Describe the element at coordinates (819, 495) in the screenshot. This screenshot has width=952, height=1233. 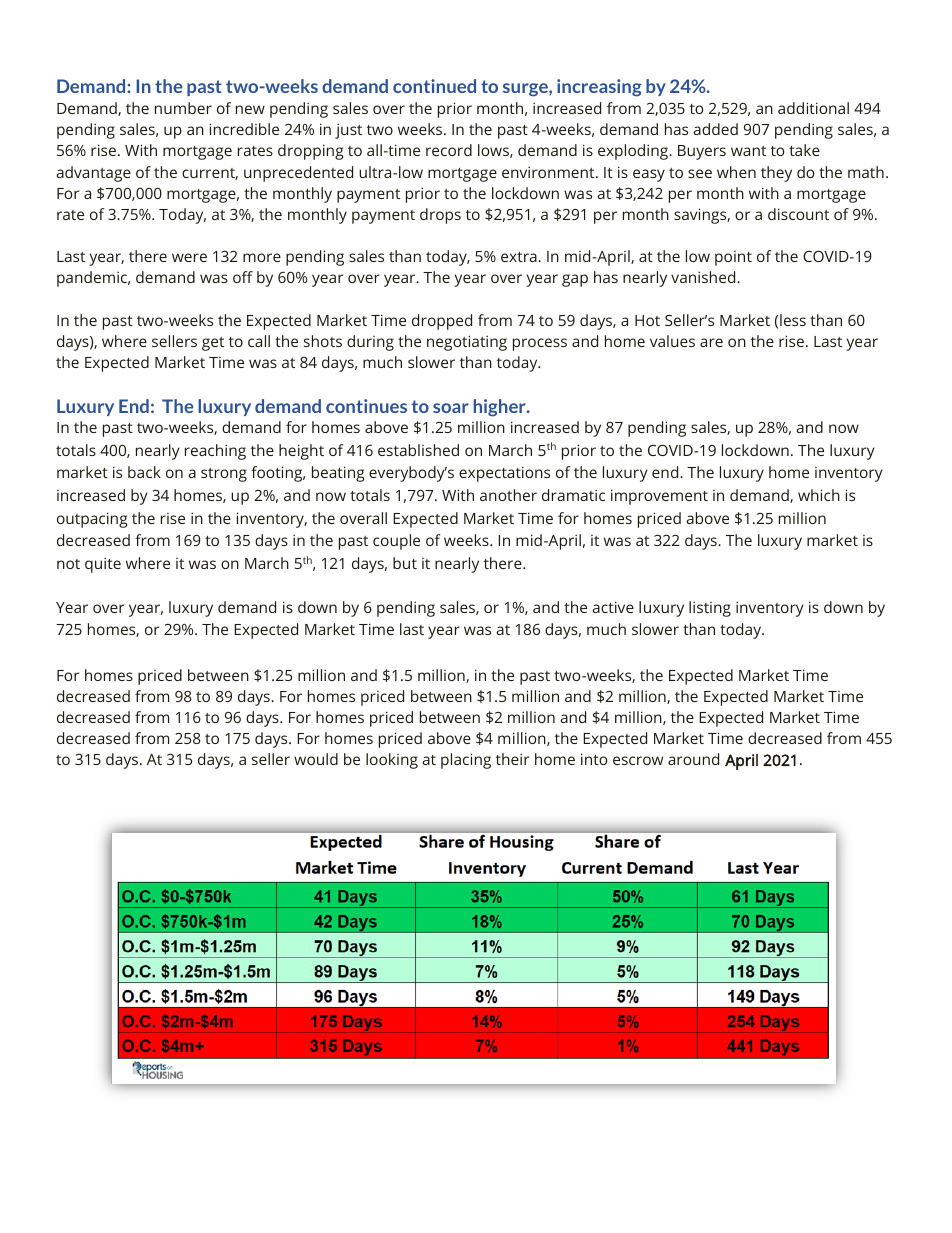
I see `which` at that location.
